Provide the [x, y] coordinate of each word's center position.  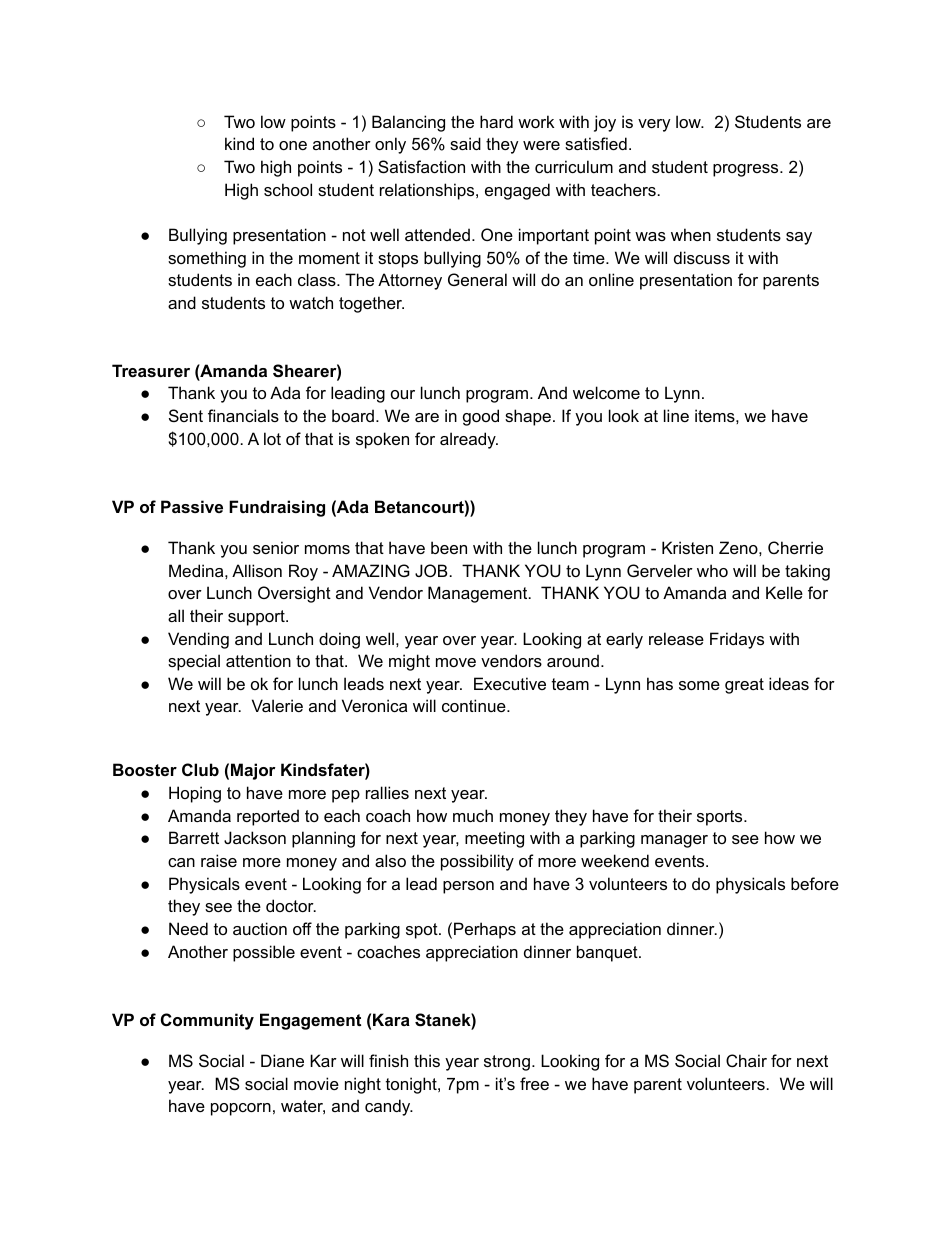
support [257, 618]
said [465, 143]
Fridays [737, 640]
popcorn [241, 1109]
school [288, 189]
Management [479, 594]
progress [747, 170]
